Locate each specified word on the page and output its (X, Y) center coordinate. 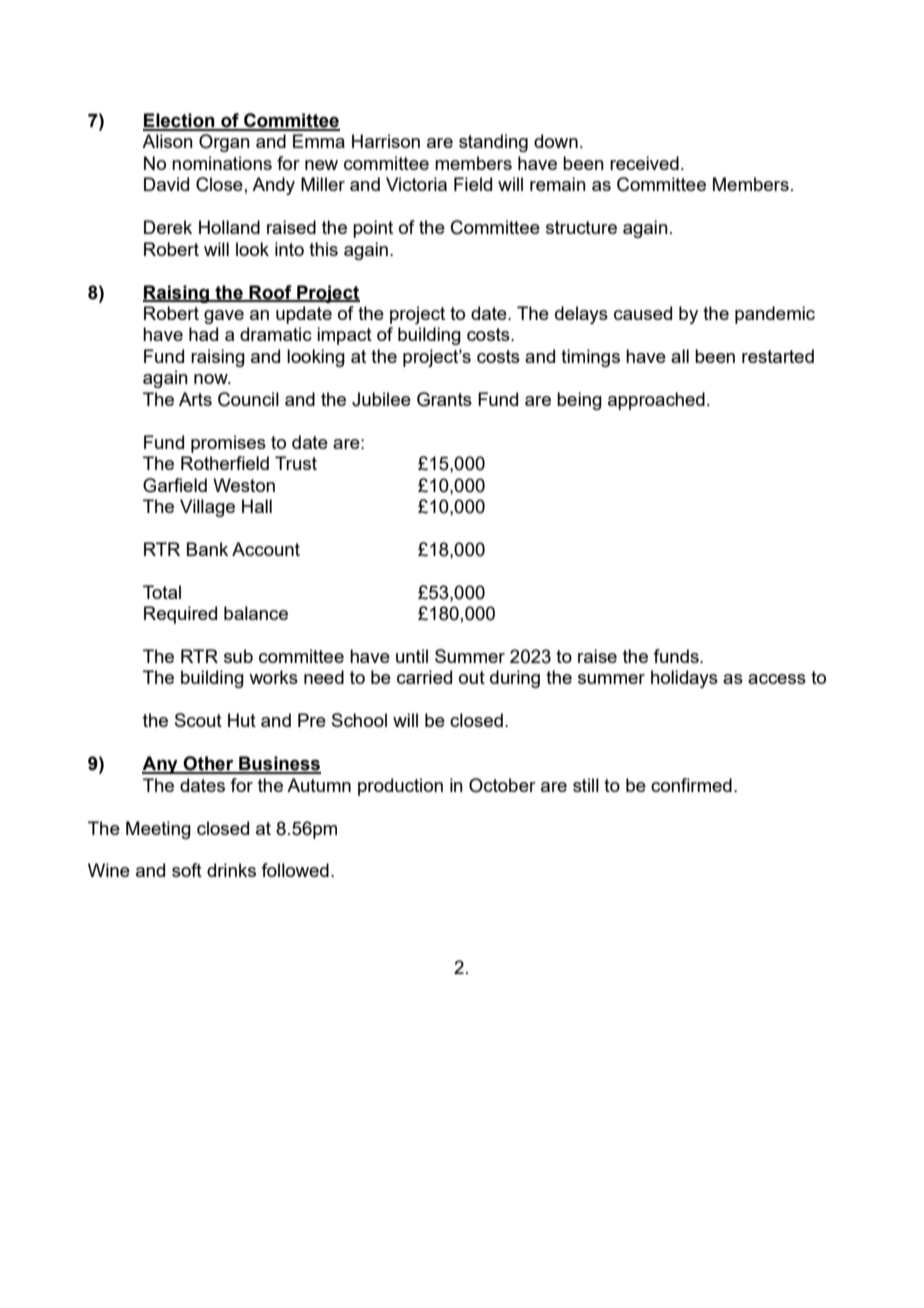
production (400, 787)
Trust (296, 463)
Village (207, 508)
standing (493, 143)
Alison (167, 141)
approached (656, 401)
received (644, 163)
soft (187, 870)
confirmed (691, 785)
